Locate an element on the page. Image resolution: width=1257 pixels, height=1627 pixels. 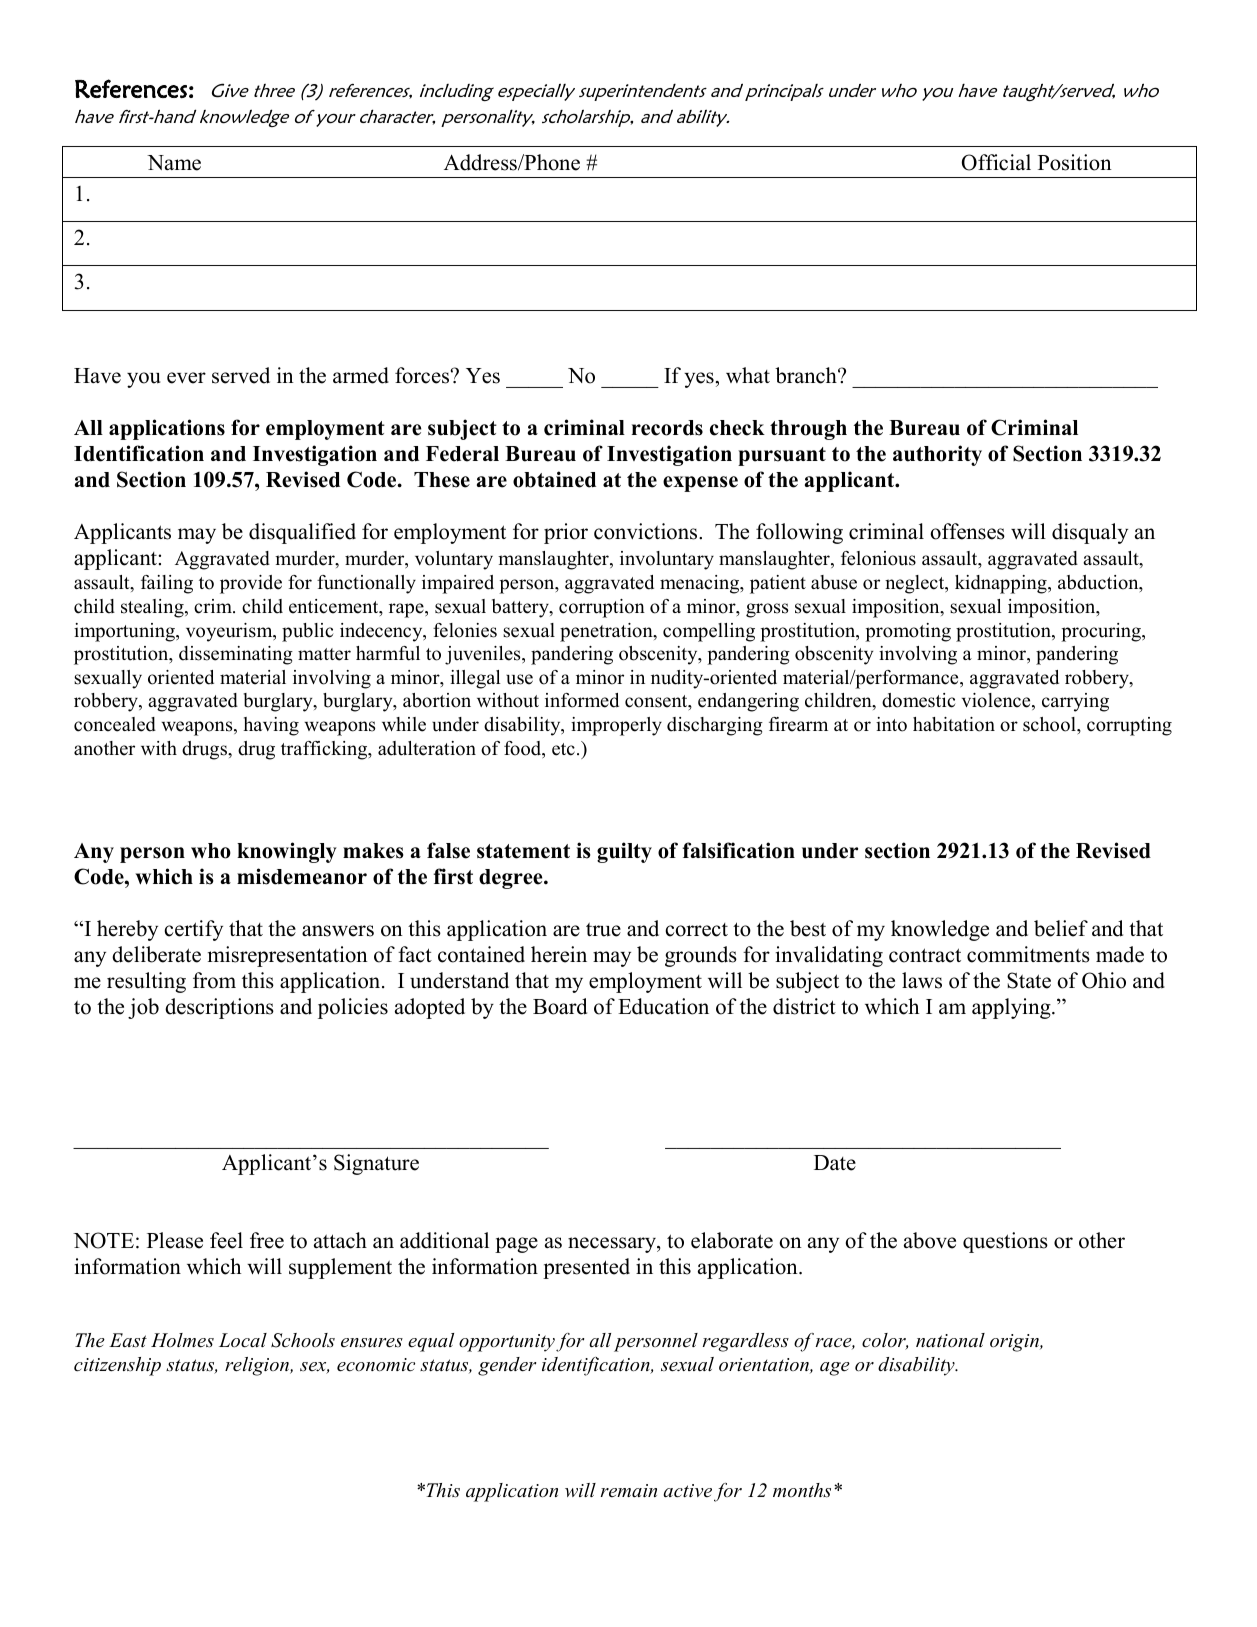
guilty is located at coordinates (624, 852).
